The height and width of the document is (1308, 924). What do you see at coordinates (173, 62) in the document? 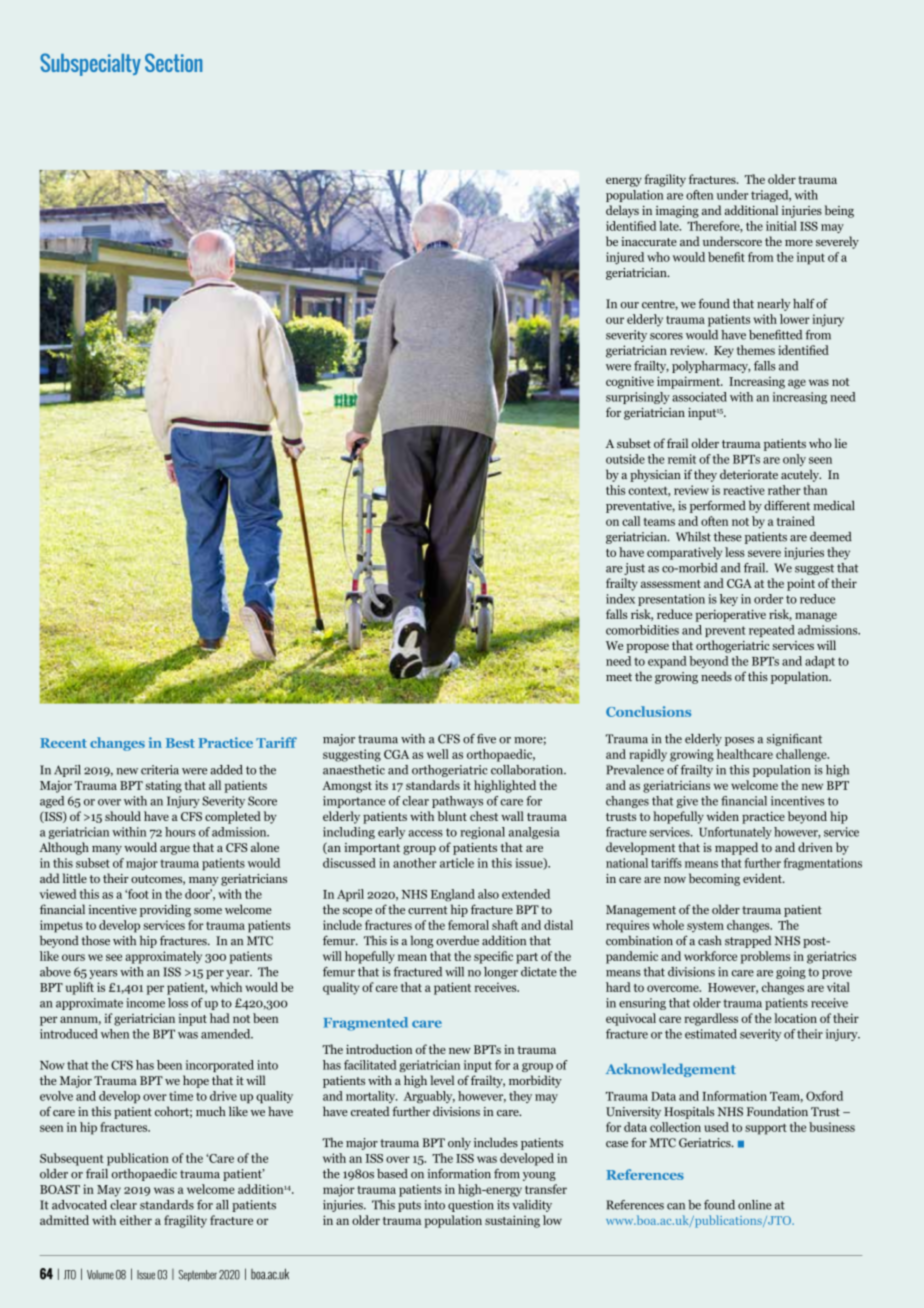
I see `Section` at bounding box center [173, 62].
